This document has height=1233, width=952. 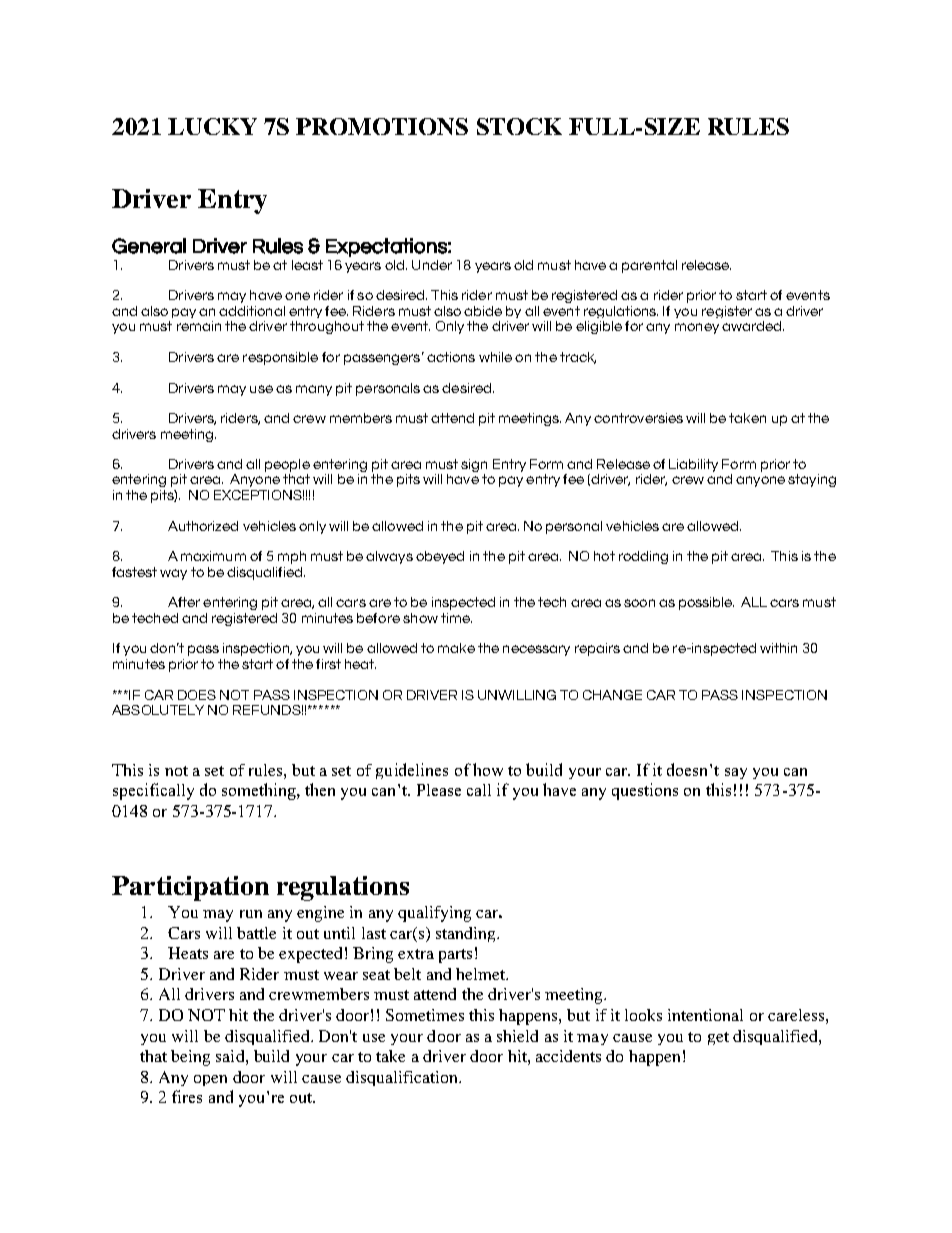 What do you see at coordinates (210, 1080) in the document?
I see `open` at bounding box center [210, 1080].
